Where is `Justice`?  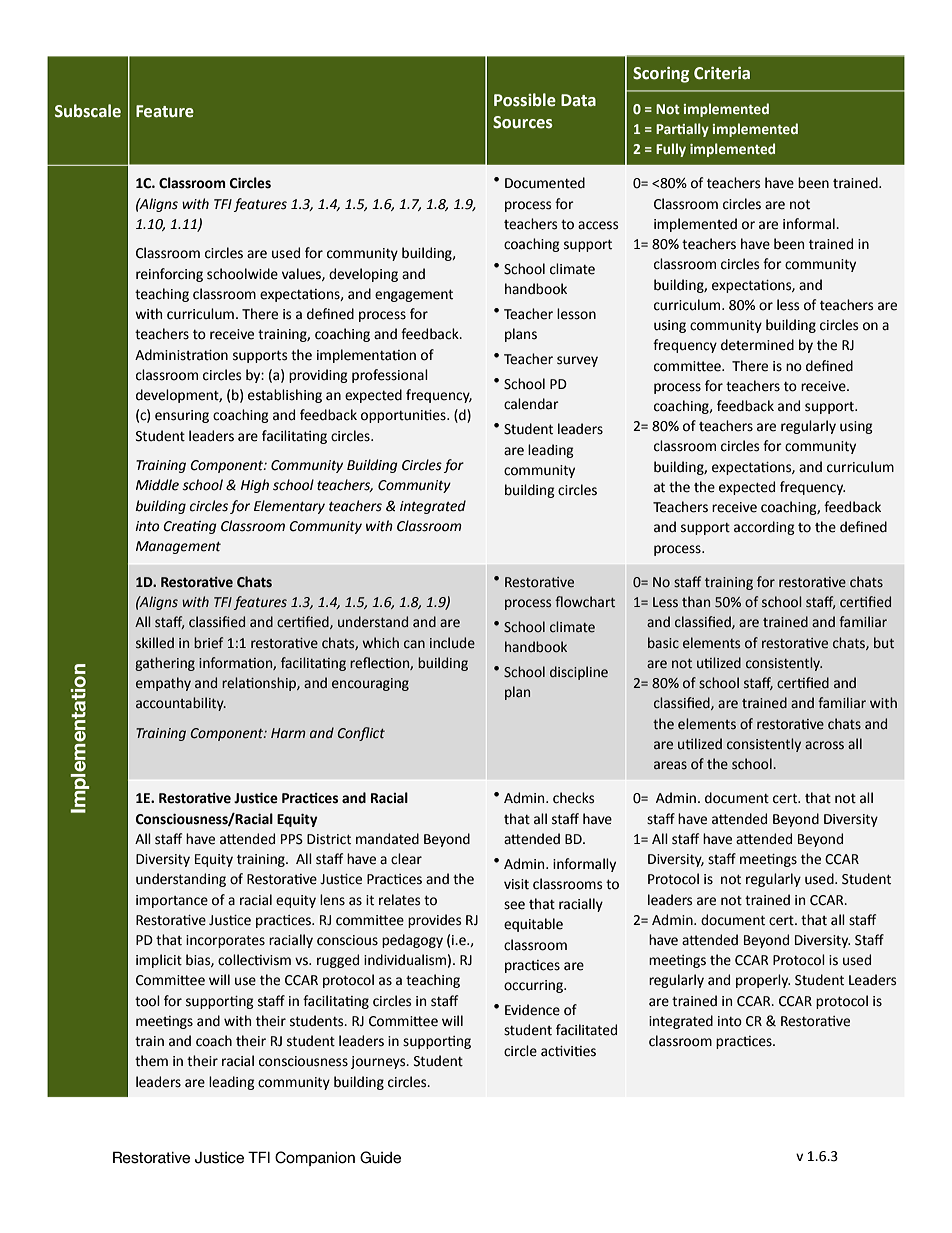 Justice is located at coordinates (219, 1158).
